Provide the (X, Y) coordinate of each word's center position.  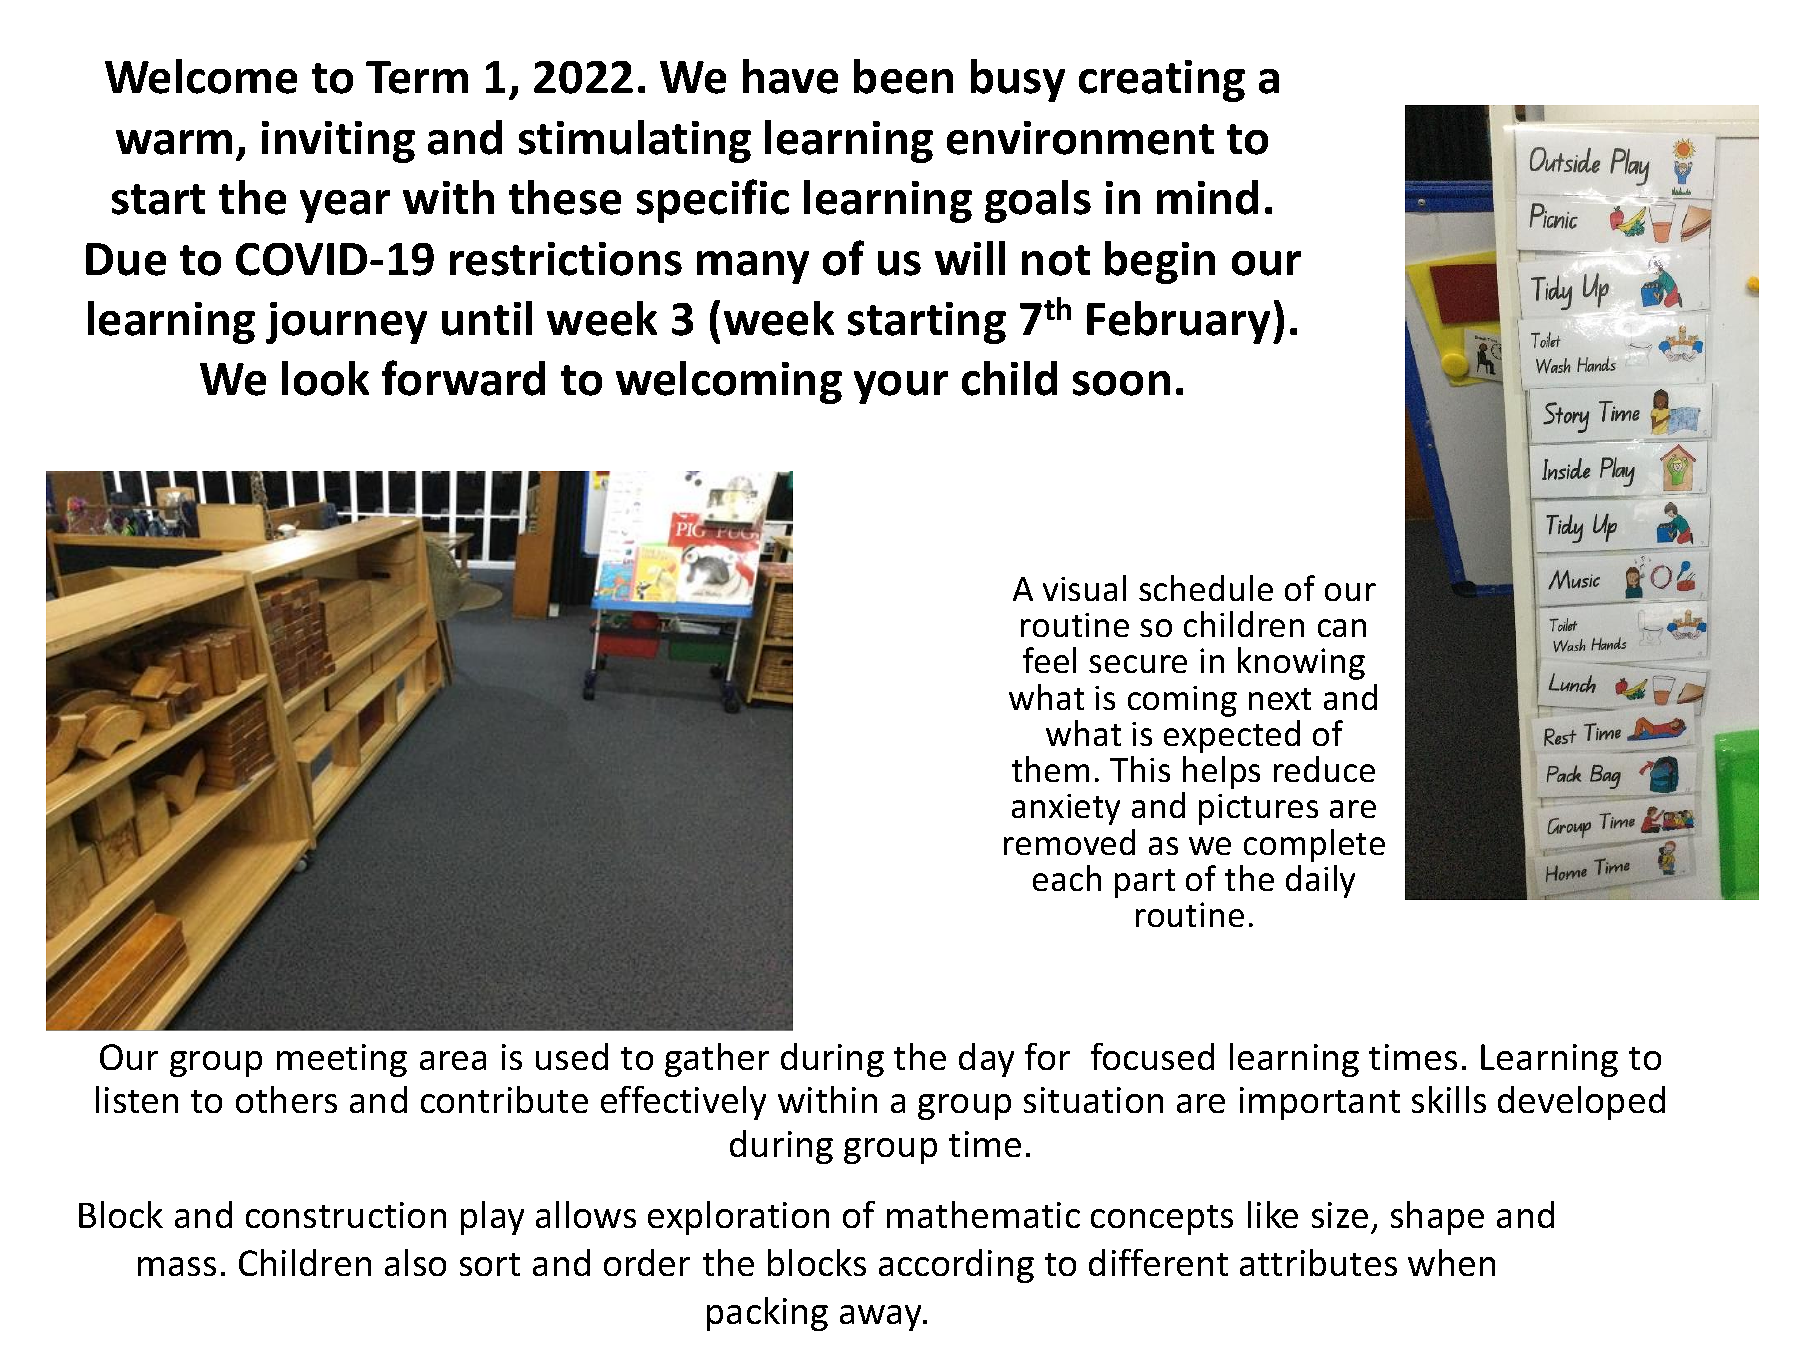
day (986, 1060)
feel (1049, 660)
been (903, 76)
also (415, 1262)
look (325, 378)
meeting (342, 1060)
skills (1449, 1099)
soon (1121, 383)
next (1280, 699)
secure (1138, 664)
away (882, 1318)
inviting (338, 142)
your (901, 387)
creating (1162, 81)
